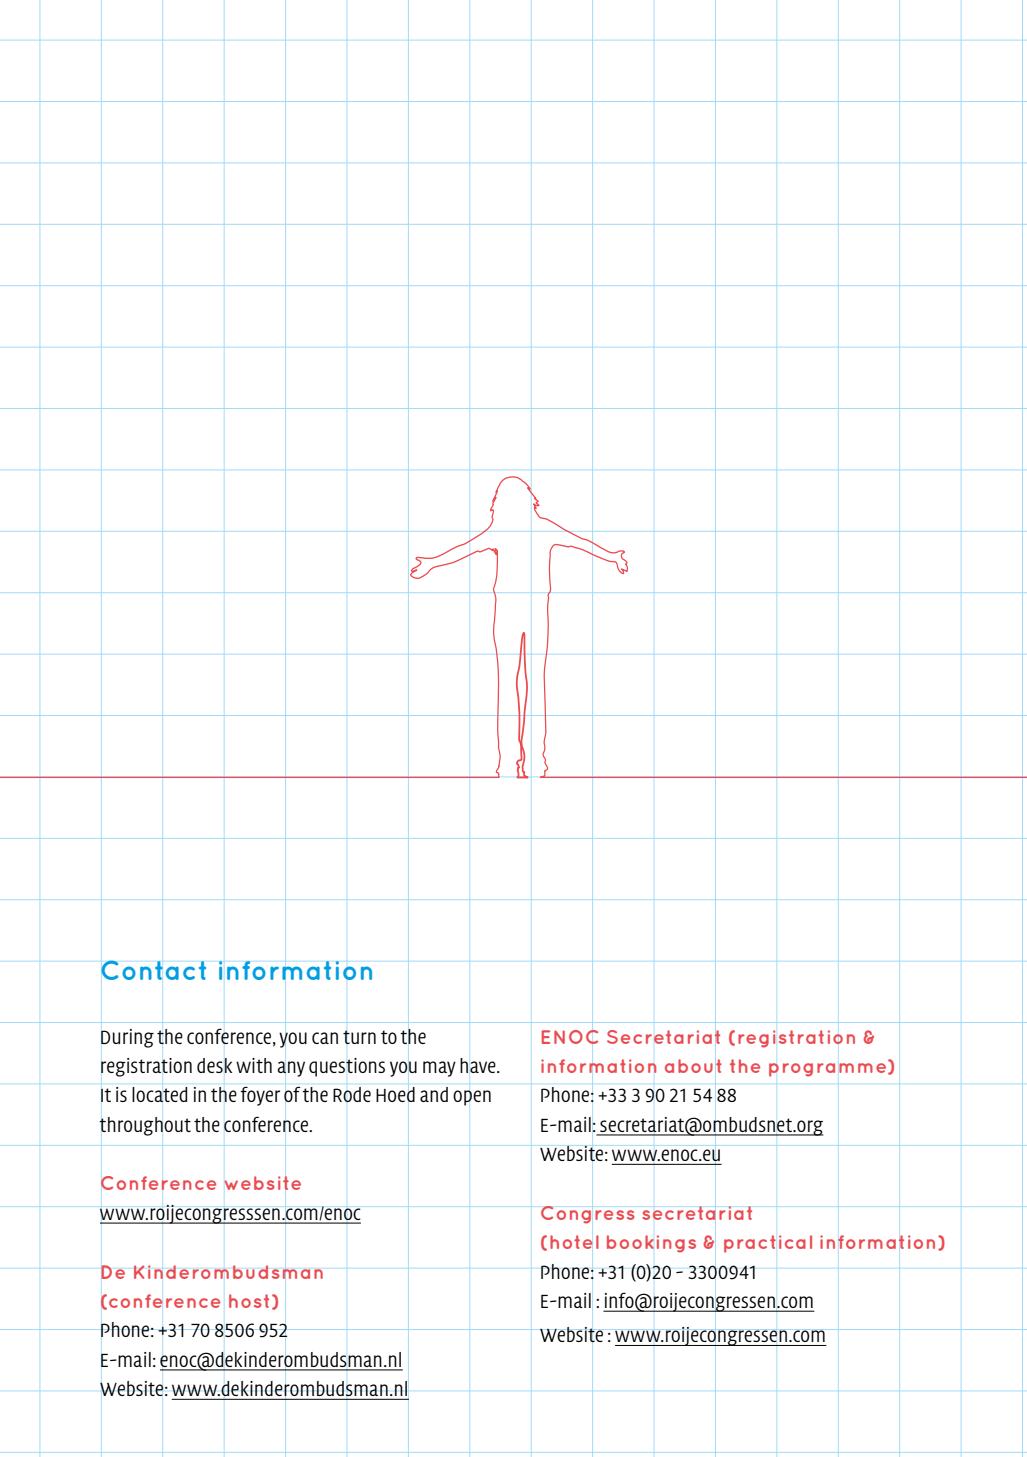 The height and width of the document is (1457, 1027). Describe the element at coordinates (214, 1065) in the document. I see `desk` at that location.
